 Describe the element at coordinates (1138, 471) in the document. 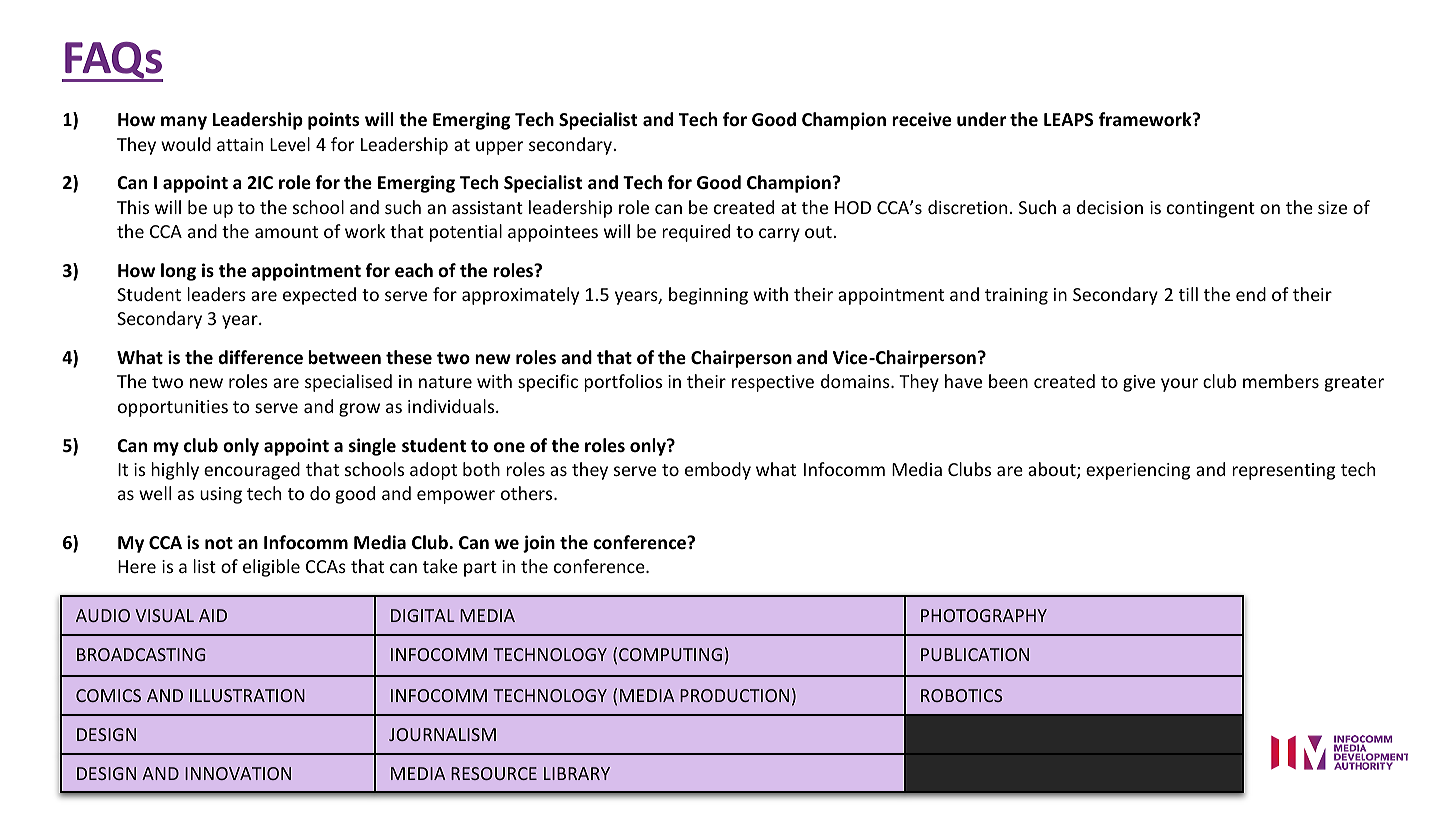

I see `experiencing` at that location.
